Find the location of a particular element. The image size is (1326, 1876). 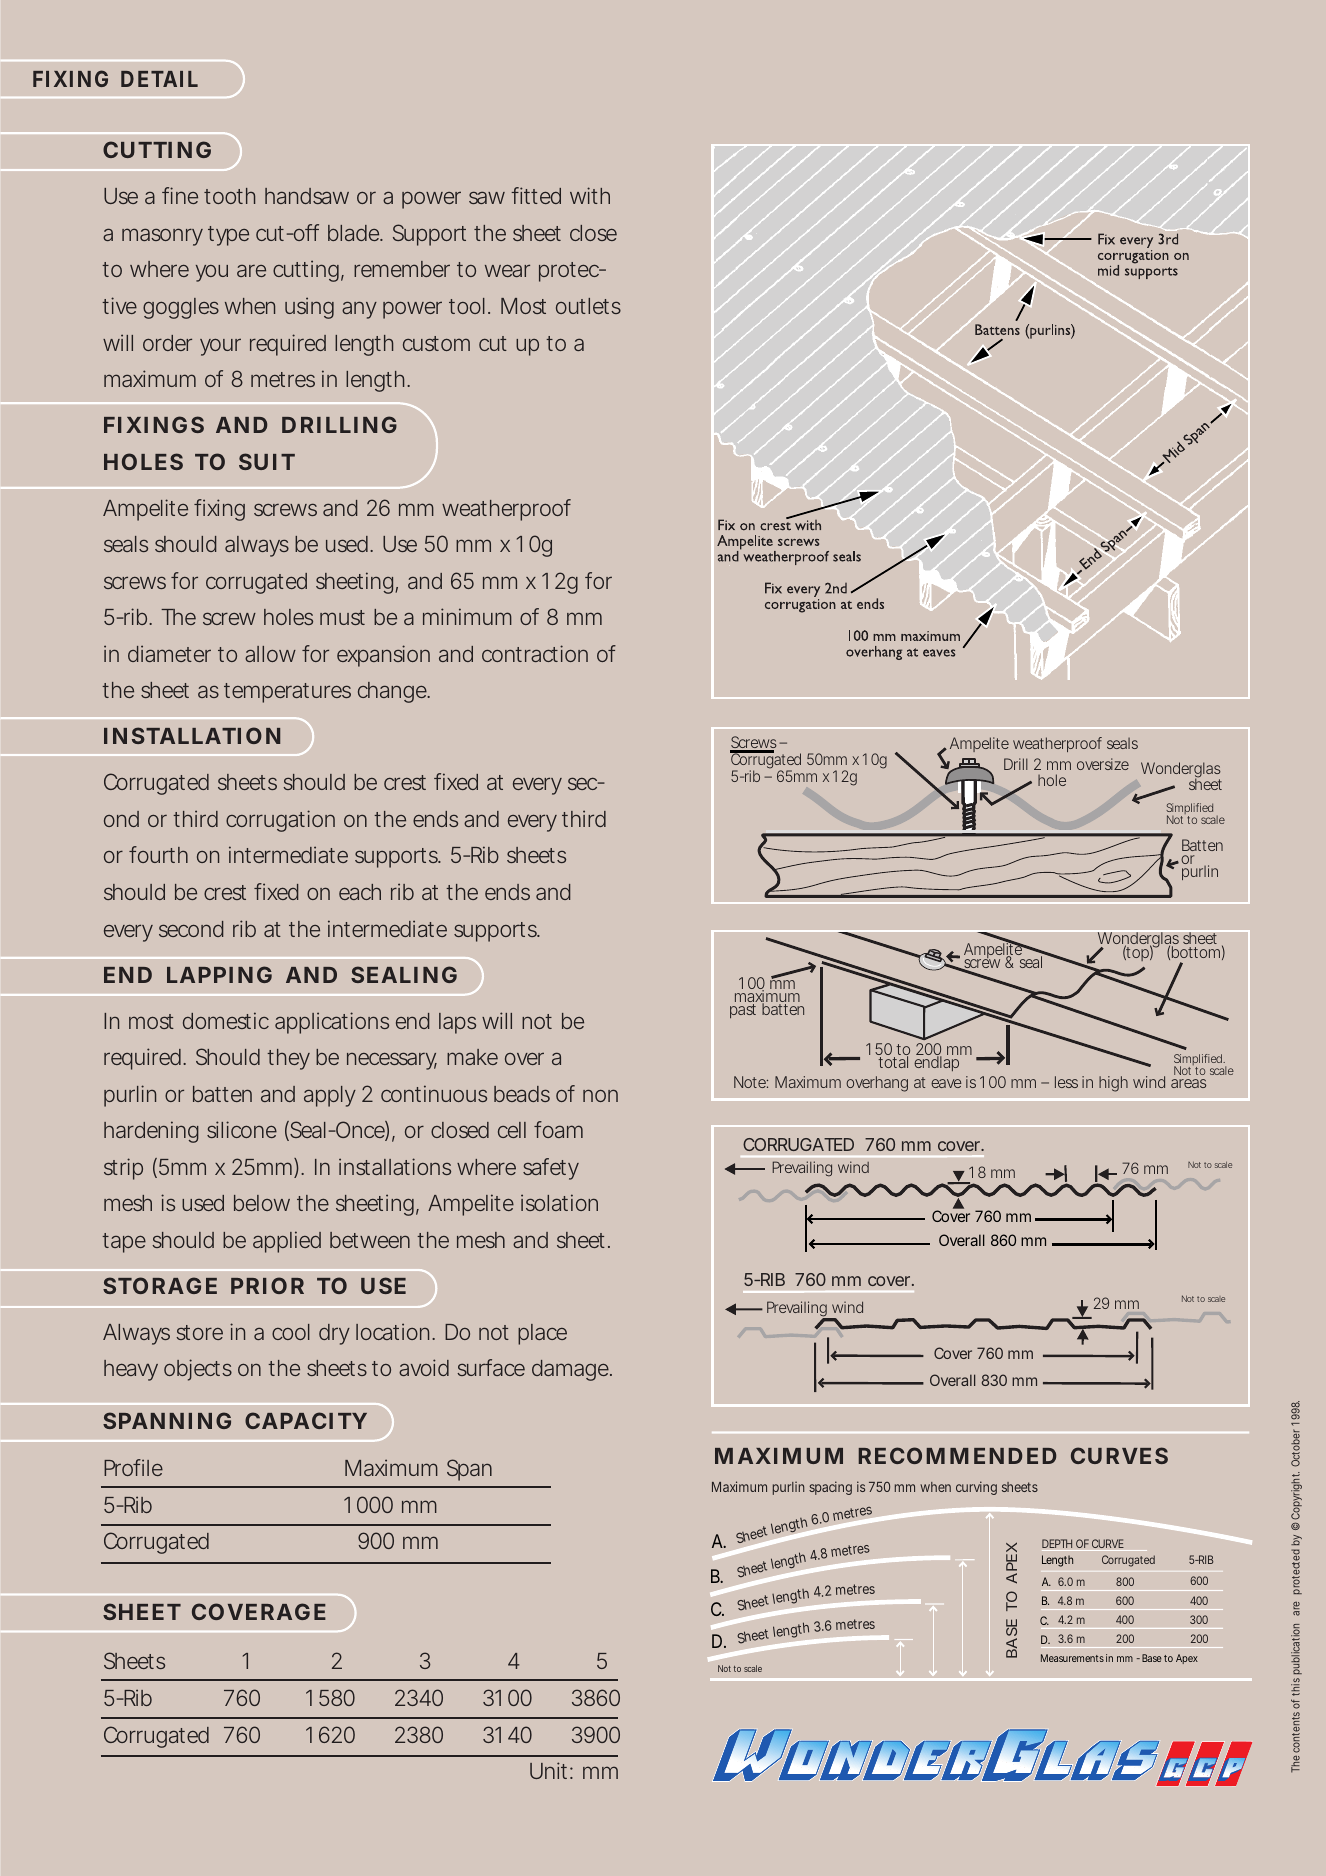

high is located at coordinates (1113, 1084).
